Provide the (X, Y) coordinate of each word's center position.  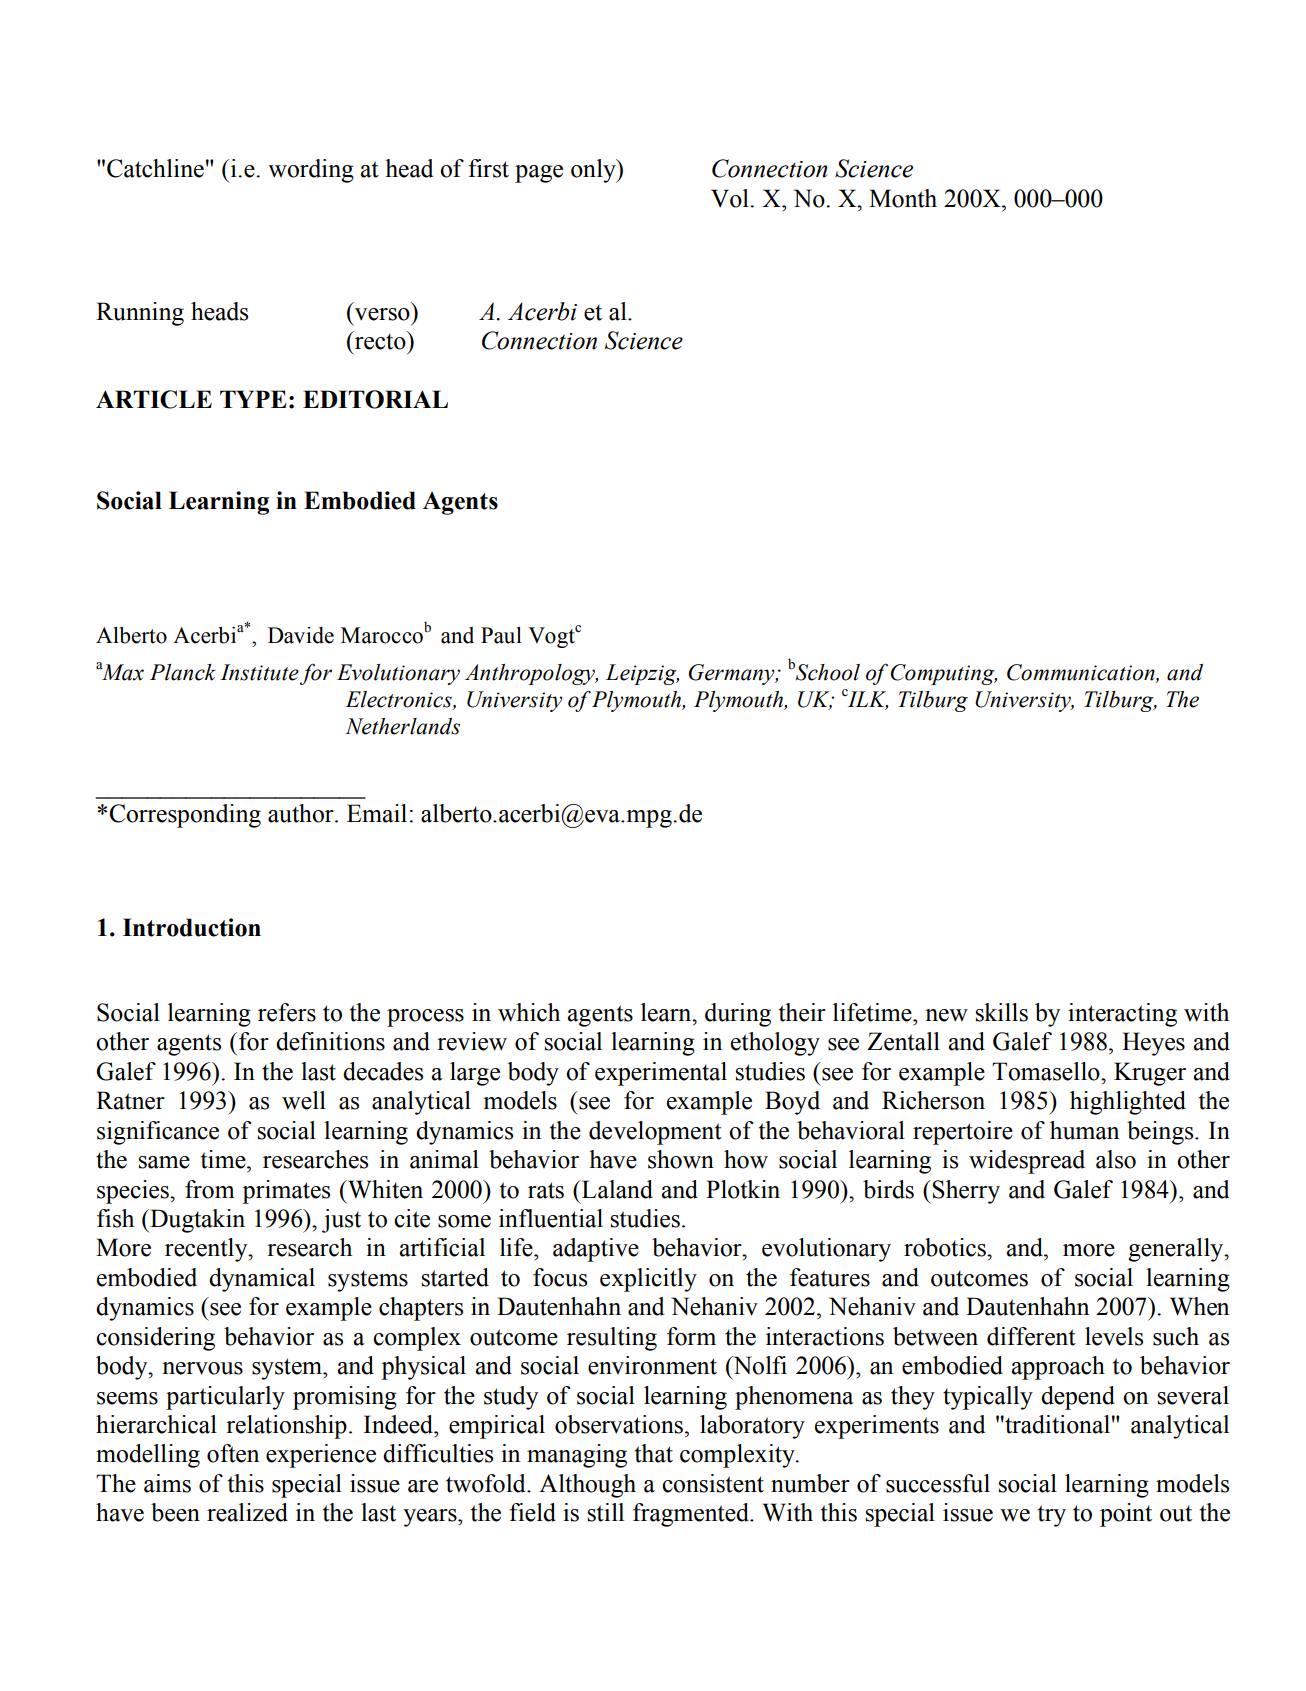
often (233, 1453)
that (654, 1453)
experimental (661, 1074)
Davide (301, 635)
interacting (1122, 1015)
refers (287, 1012)
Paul (501, 635)
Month (903, 198)
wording (311, 171)
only (594, 171)
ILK (866, 699)
